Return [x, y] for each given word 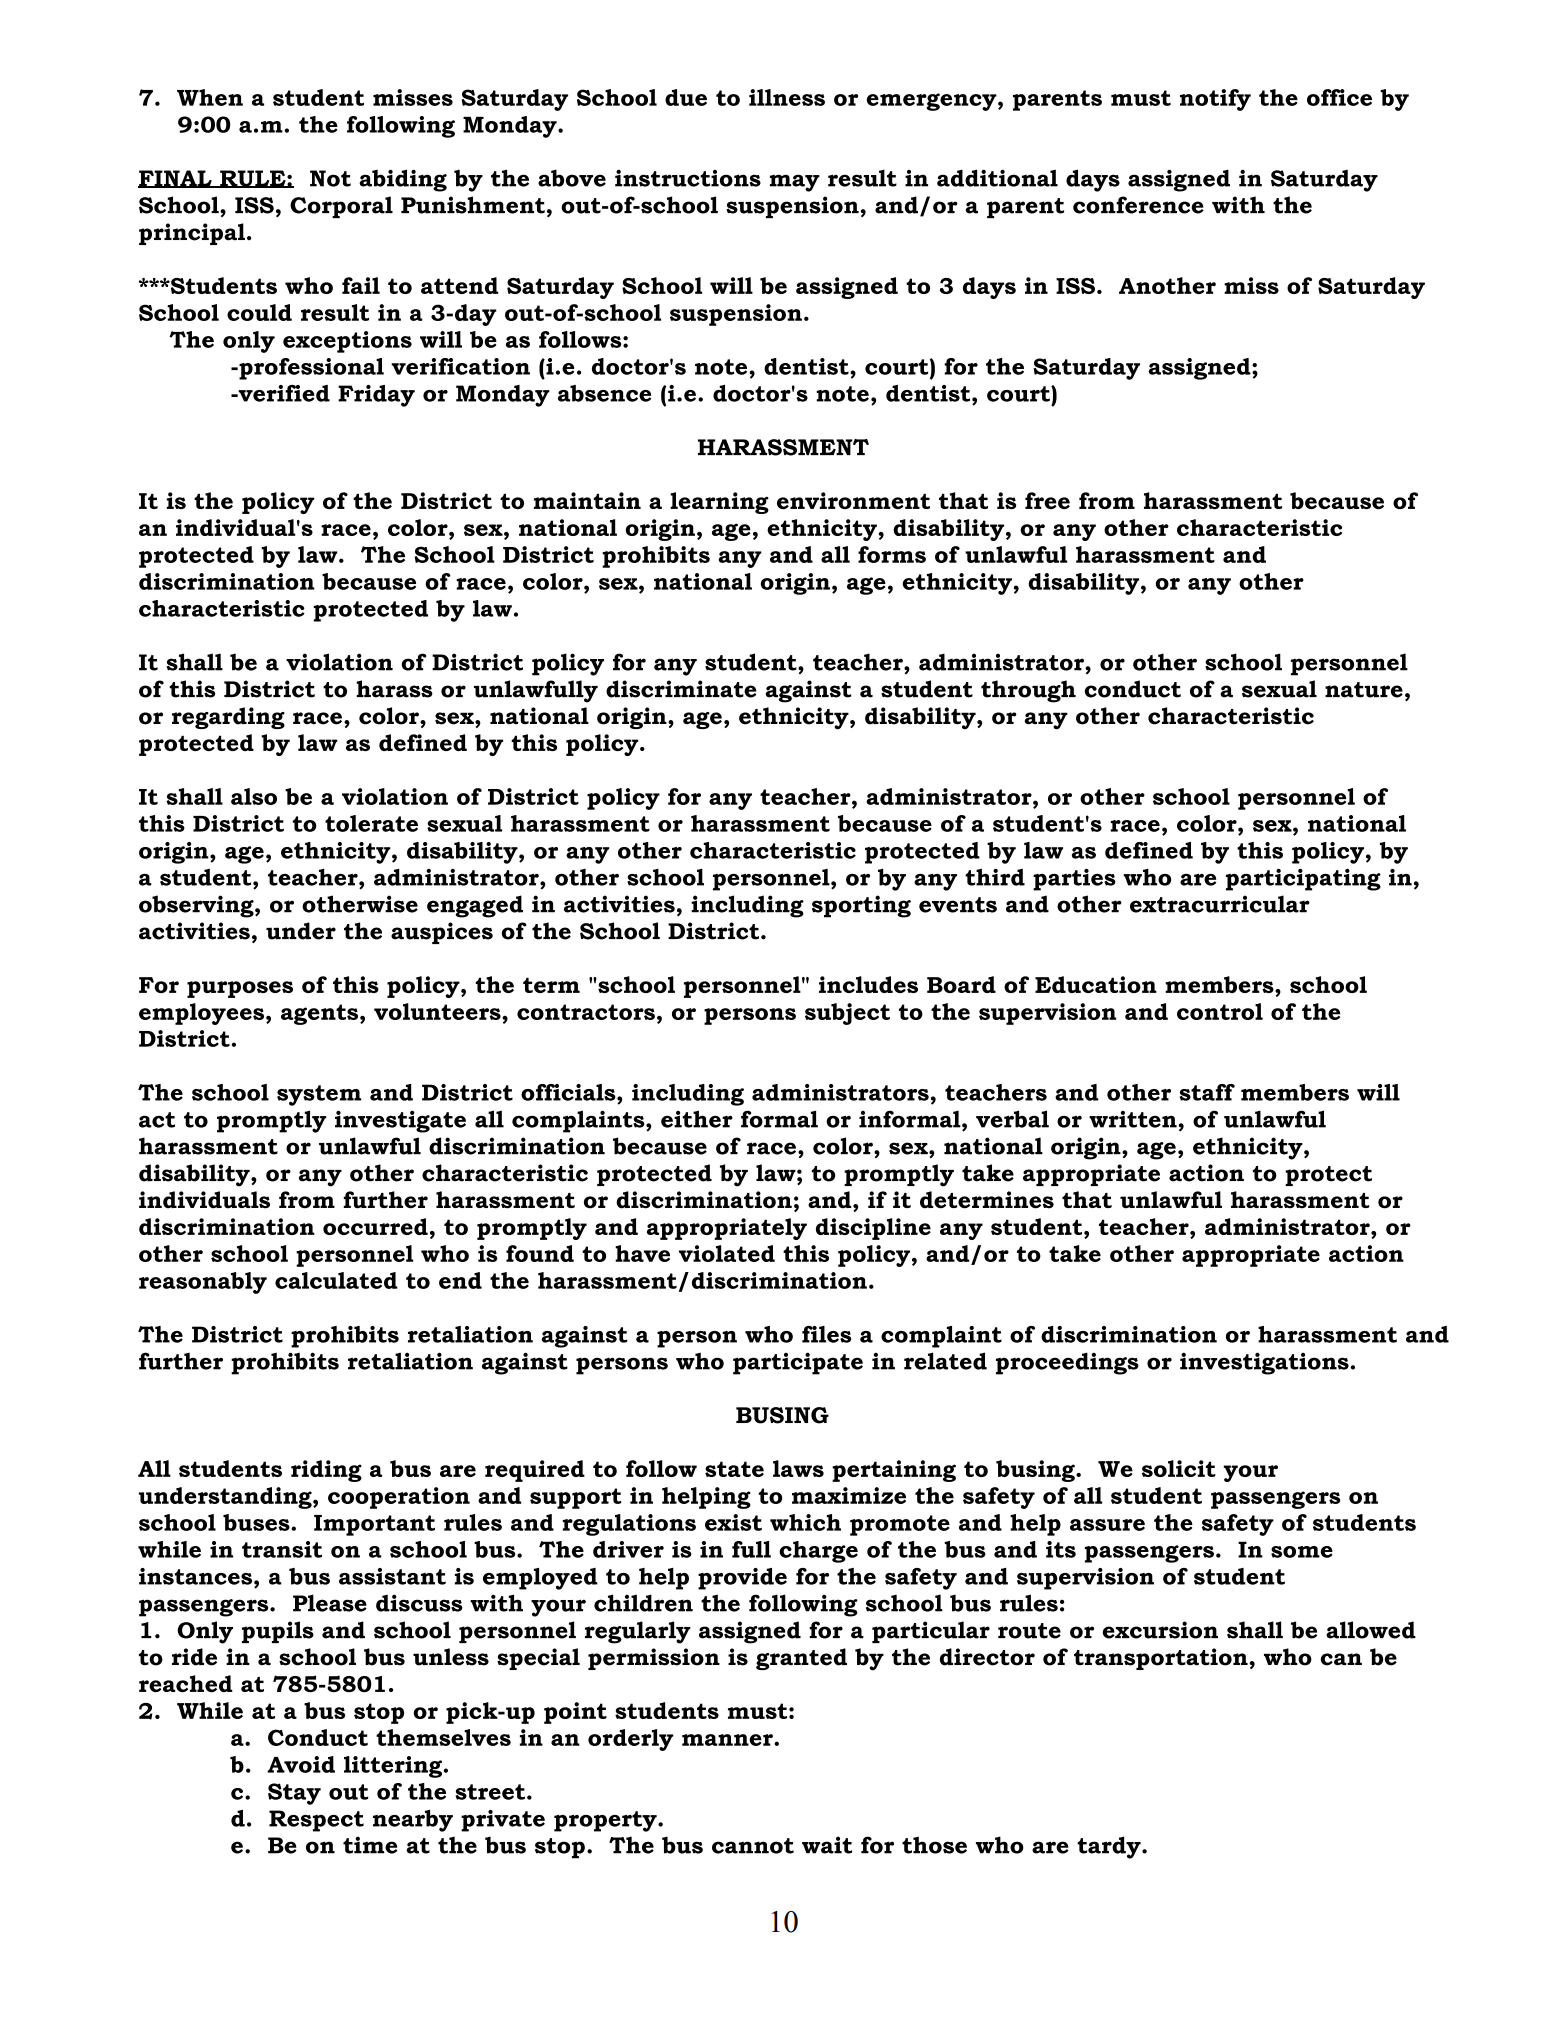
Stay [294, 1794]
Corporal [341, 207]
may [795, 183]
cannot [753, 1846]
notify [1215, 100]
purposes [240, 989]
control [1220, 1011]
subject [847, 1014]
